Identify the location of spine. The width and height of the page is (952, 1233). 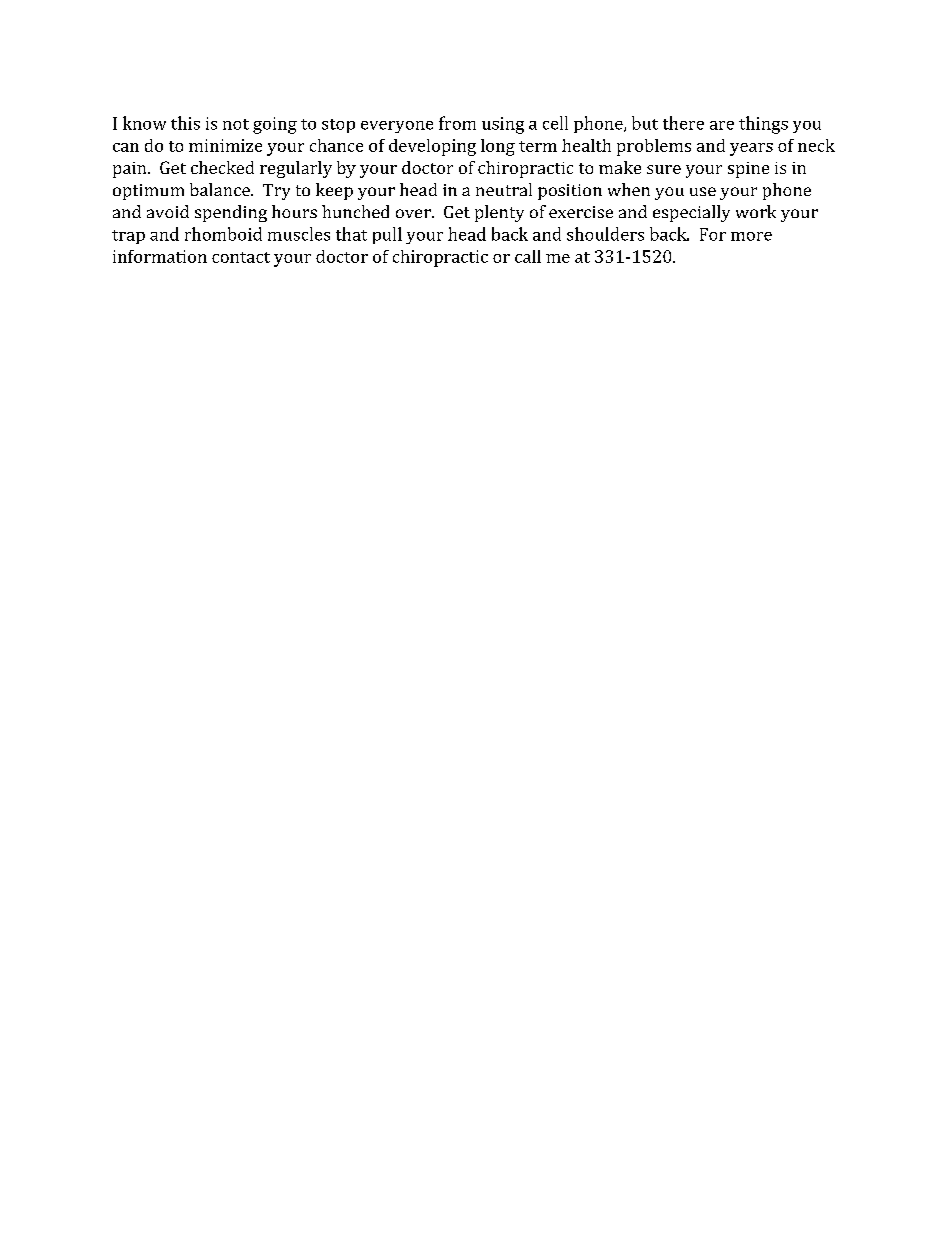
(748, 170).
